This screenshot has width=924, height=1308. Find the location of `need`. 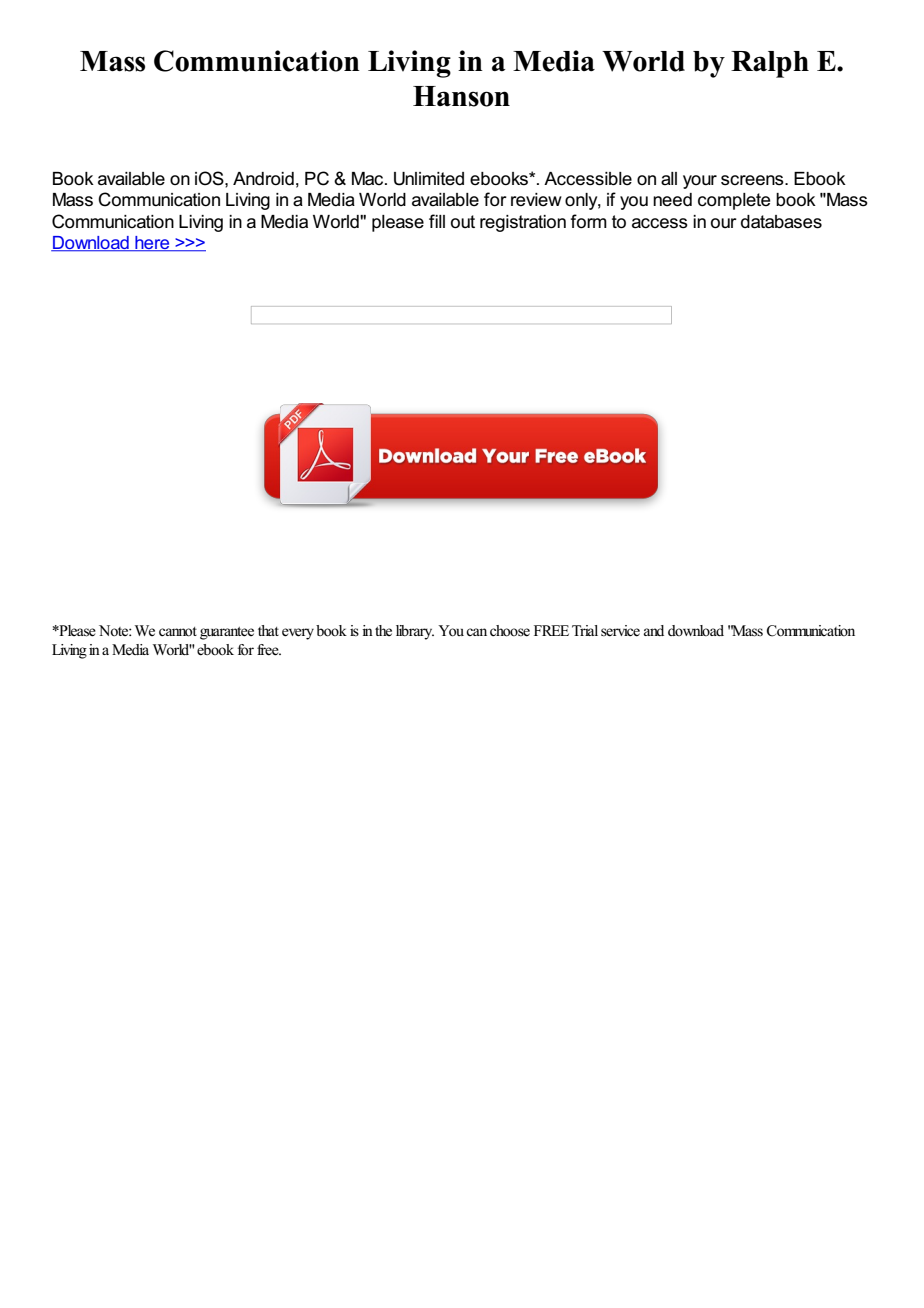

need is located at coordinates (672, 200).
